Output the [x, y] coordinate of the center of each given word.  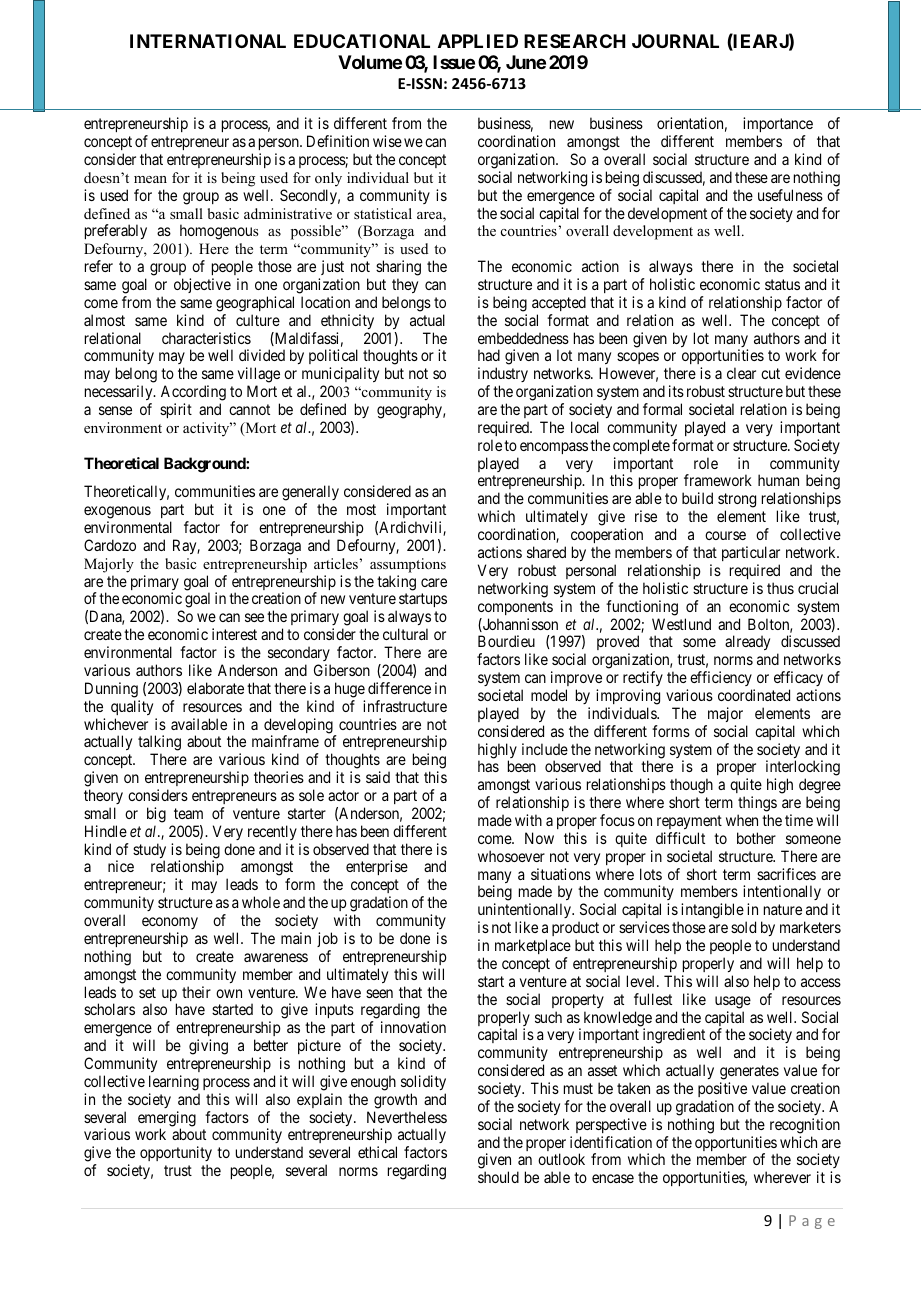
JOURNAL [675, 41]
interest [234, 634]
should [498, 1177]
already [747, 642]
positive [722, 1089]
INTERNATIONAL [208, 41]
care [434, 582]
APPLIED [478, 41]
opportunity [176, 1155]
